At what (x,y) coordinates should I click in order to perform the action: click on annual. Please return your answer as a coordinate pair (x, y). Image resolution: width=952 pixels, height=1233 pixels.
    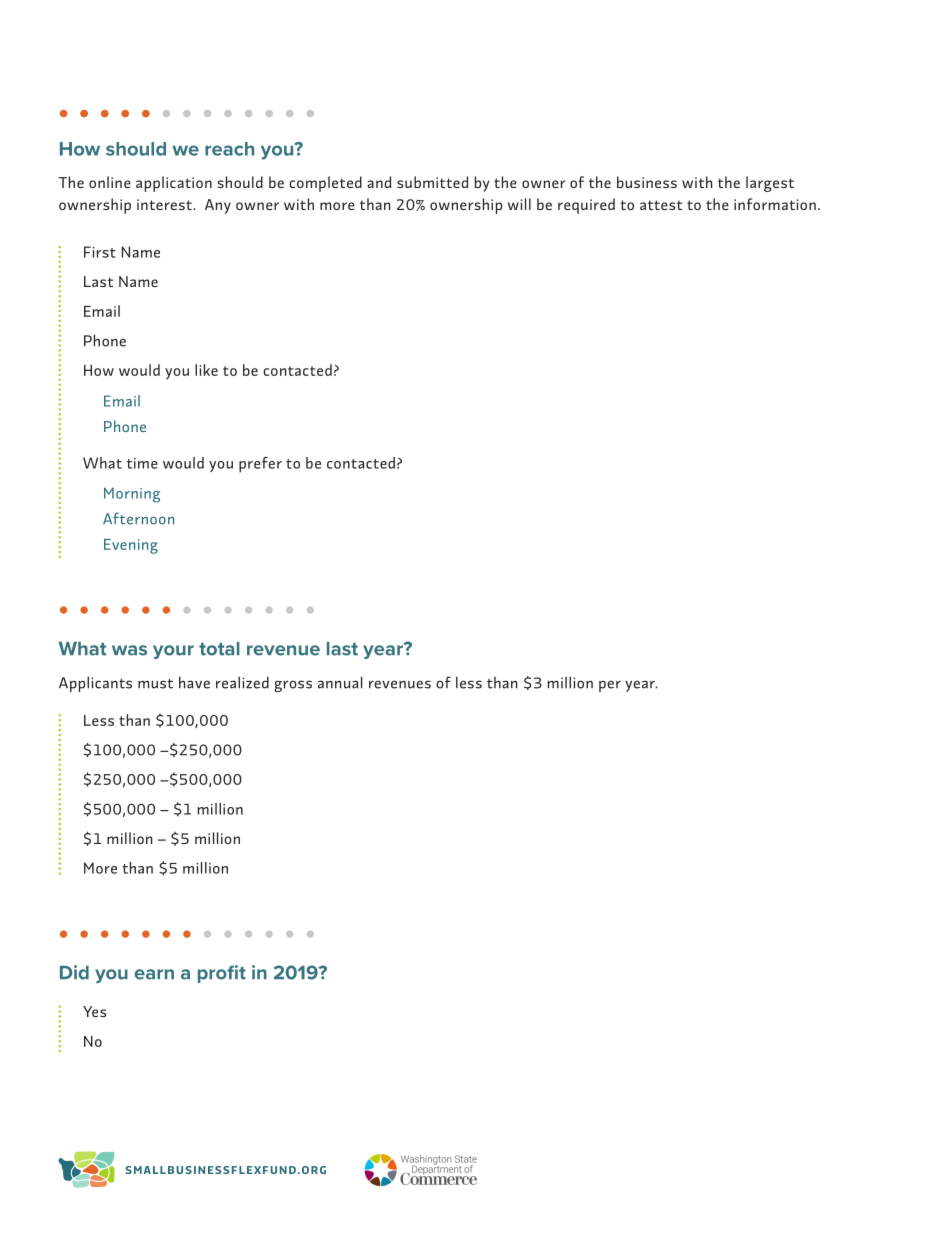
    Looking at the image, I should click on (340, 682).
